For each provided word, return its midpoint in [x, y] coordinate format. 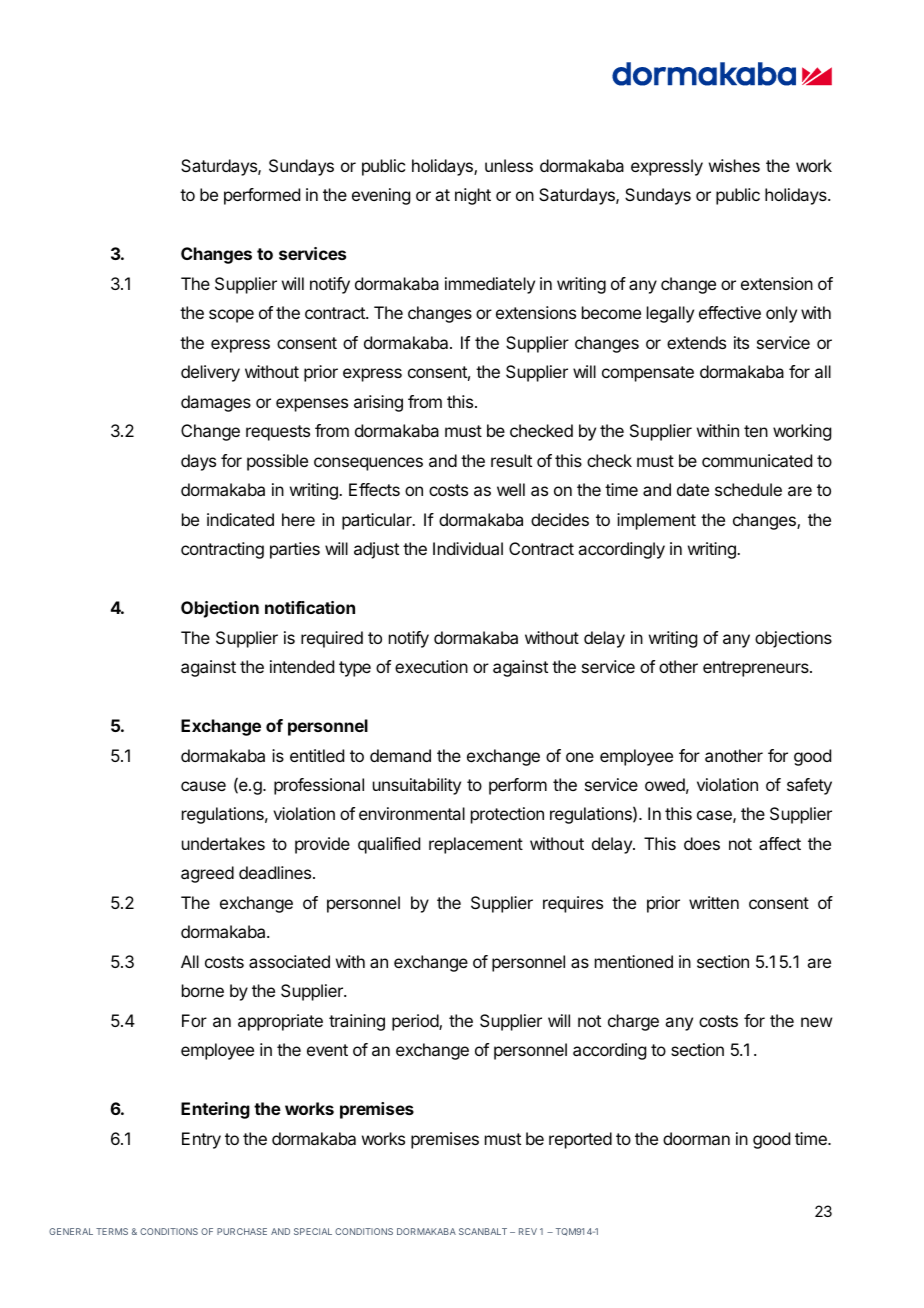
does [702, 843]
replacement [476, 845]
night [473, 196]
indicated [240, 519]
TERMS [112, 1231]
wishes [734, 165]
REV [528, 1231]
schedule [748, 489]
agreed [207, 874]
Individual [468, 548]
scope [231, 316]
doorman [696, 1138]
